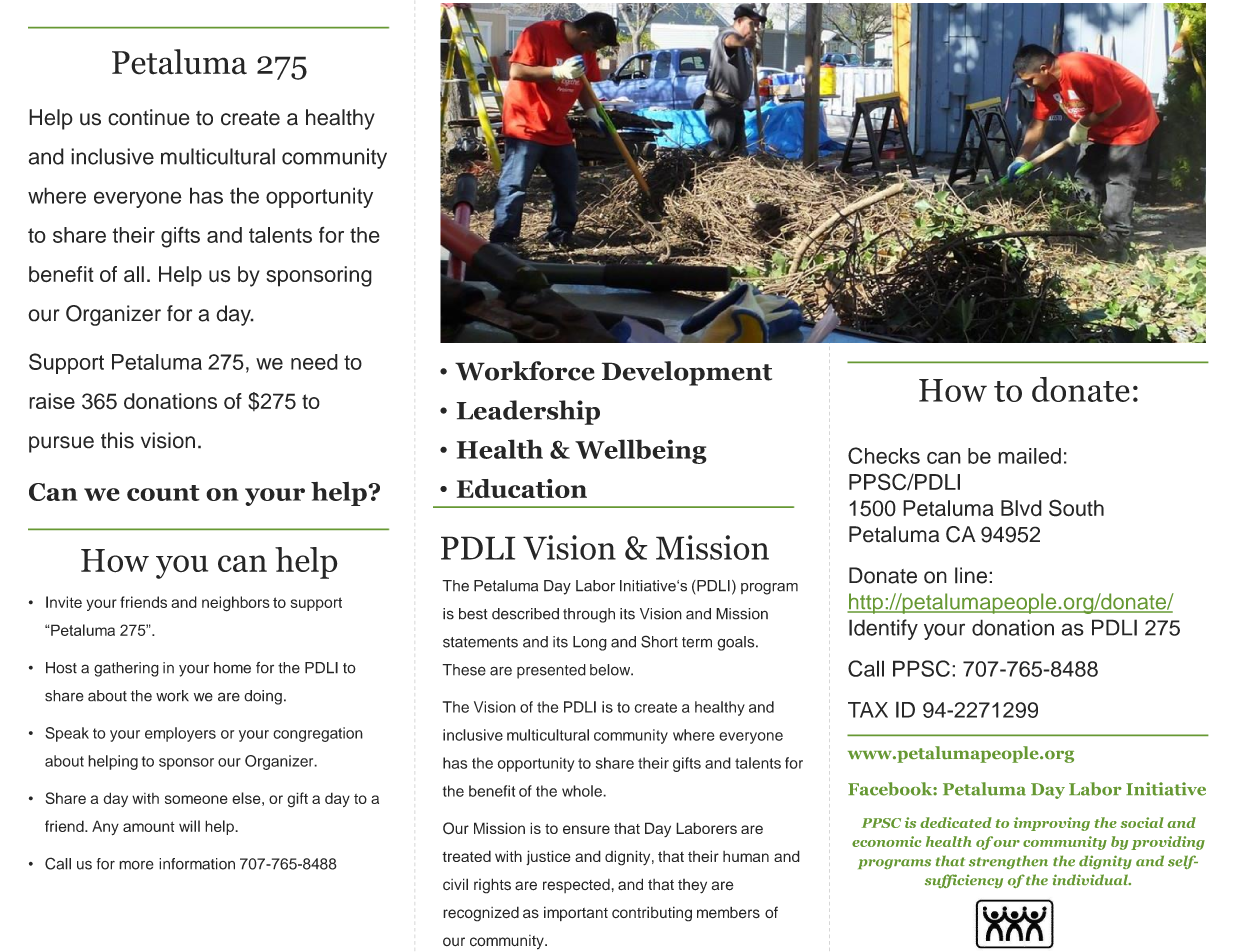 The image size is (1233, 952). What do you see at coordinates (884, 455) in the image?
I see `Checks` at bounding box center [884, 455].
